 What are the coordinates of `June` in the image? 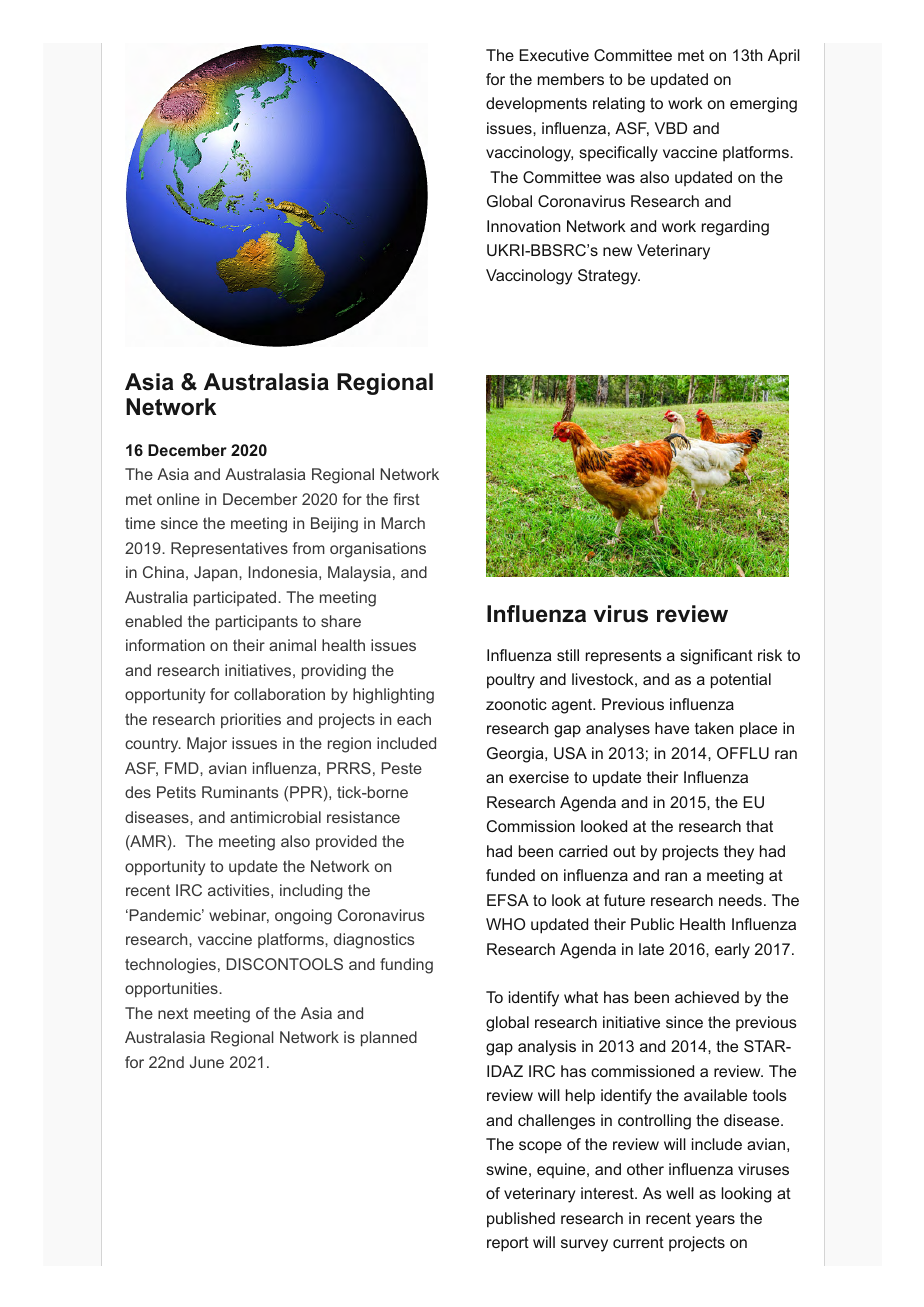 It's located at (207, 1062).
